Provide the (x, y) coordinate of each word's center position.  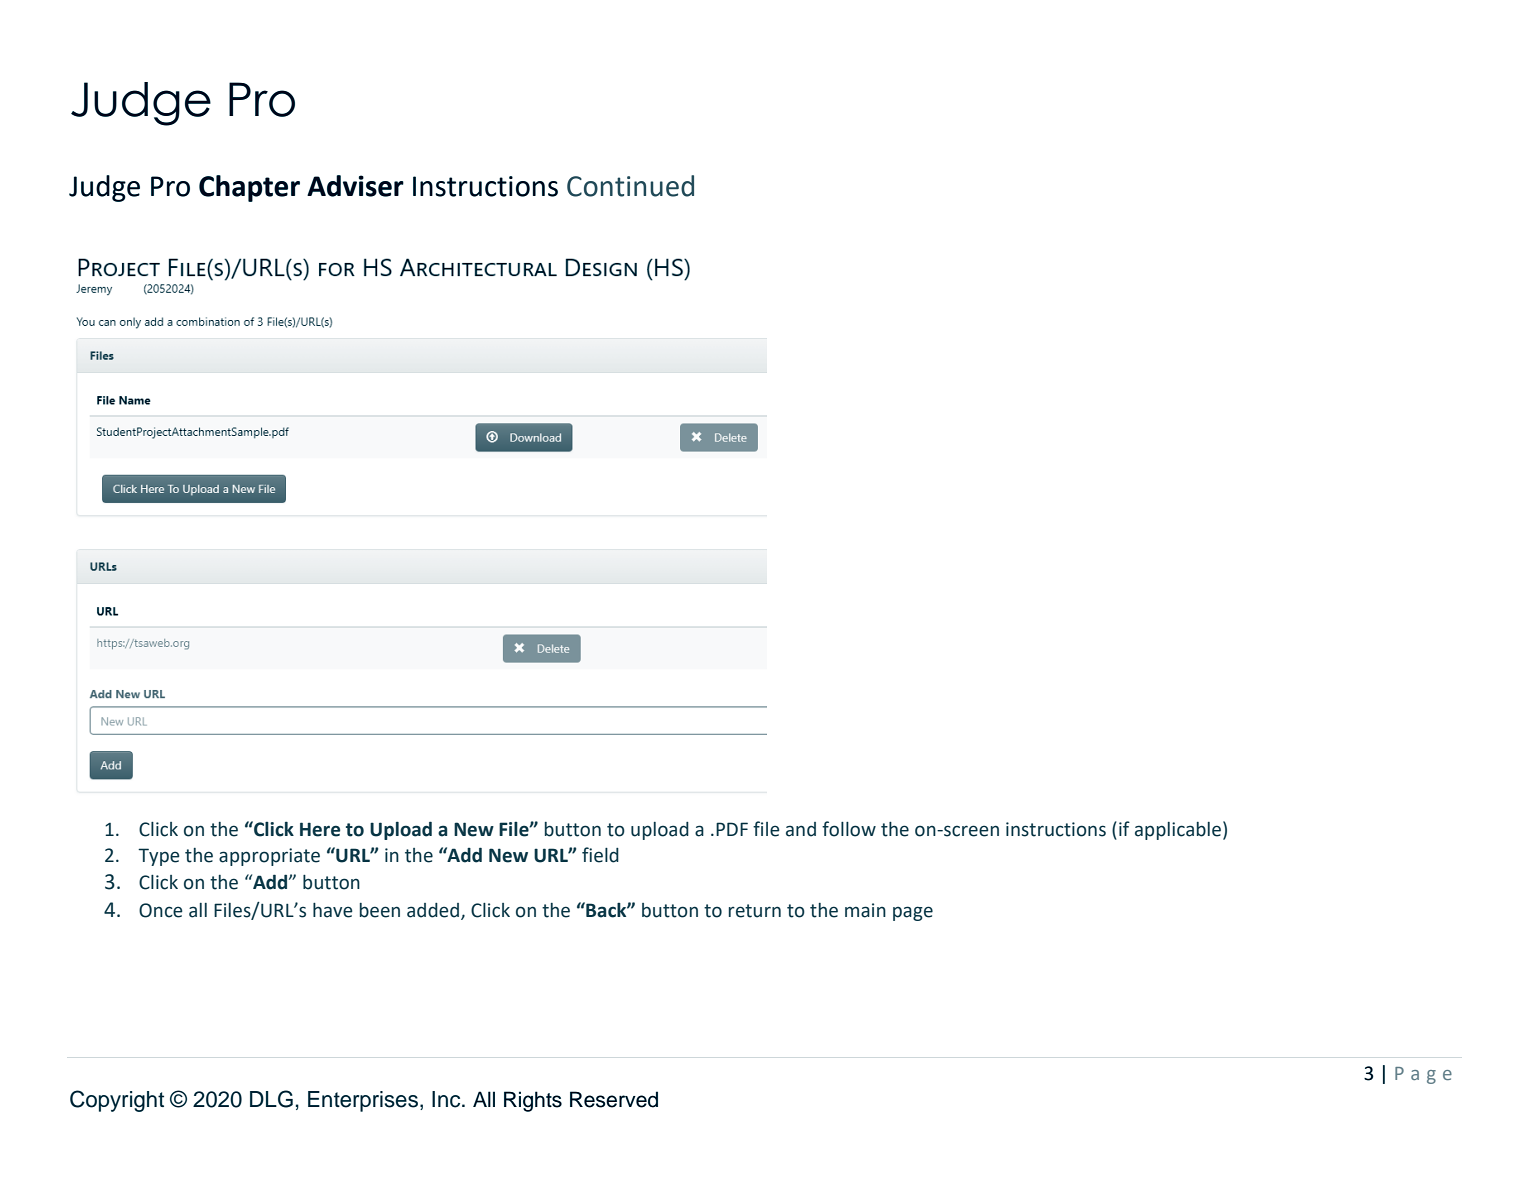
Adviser (355, 186)
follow (849, 829)
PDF (732, 829)
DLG (271, 1099)
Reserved (614, 1099)
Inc (447, 1099)
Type (159, 857)
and (801, 829)
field (600, 855)
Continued (630, 186)
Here (320, 829)
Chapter (249, 188)
